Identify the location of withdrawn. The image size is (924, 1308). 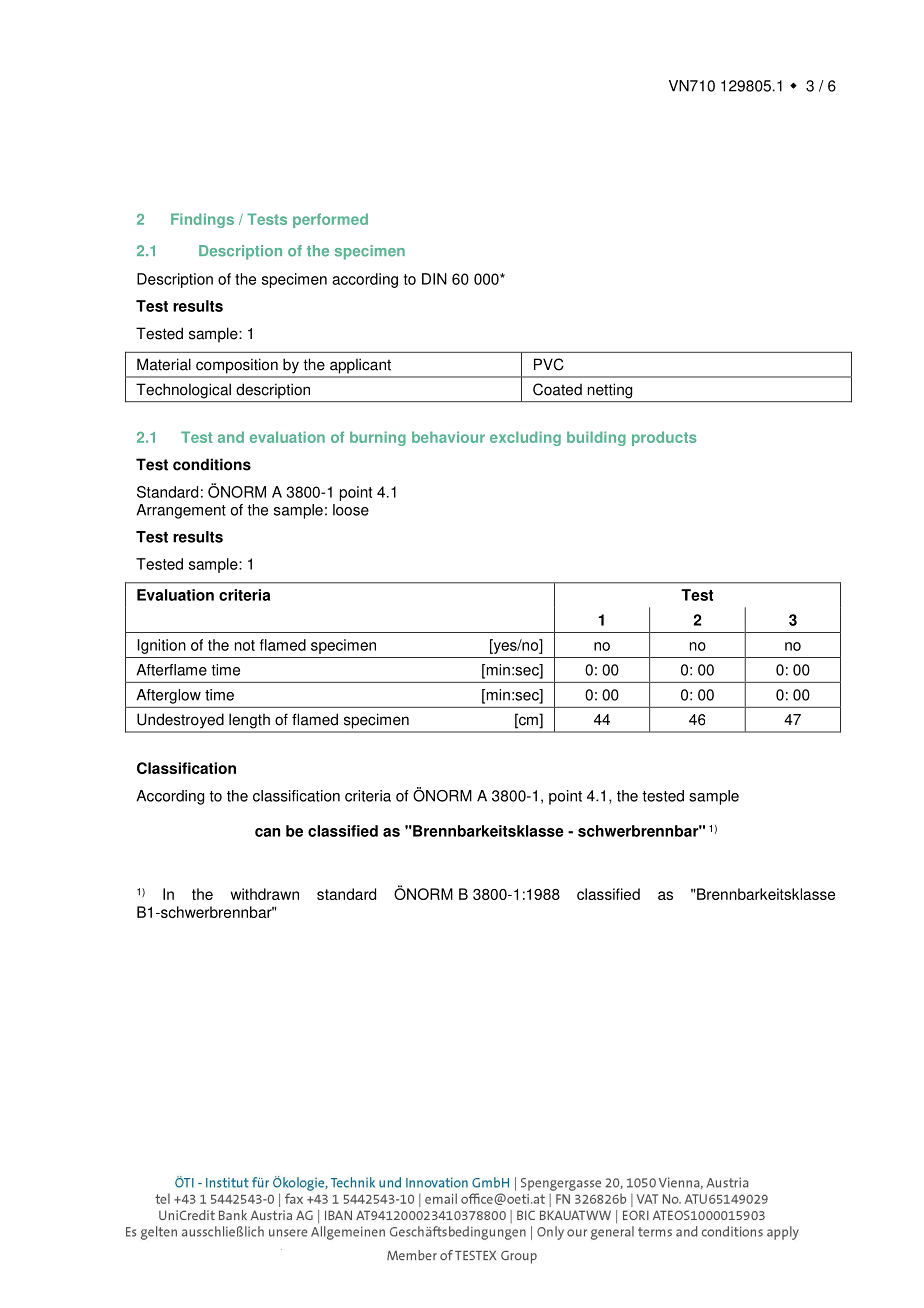
(265, 894).
